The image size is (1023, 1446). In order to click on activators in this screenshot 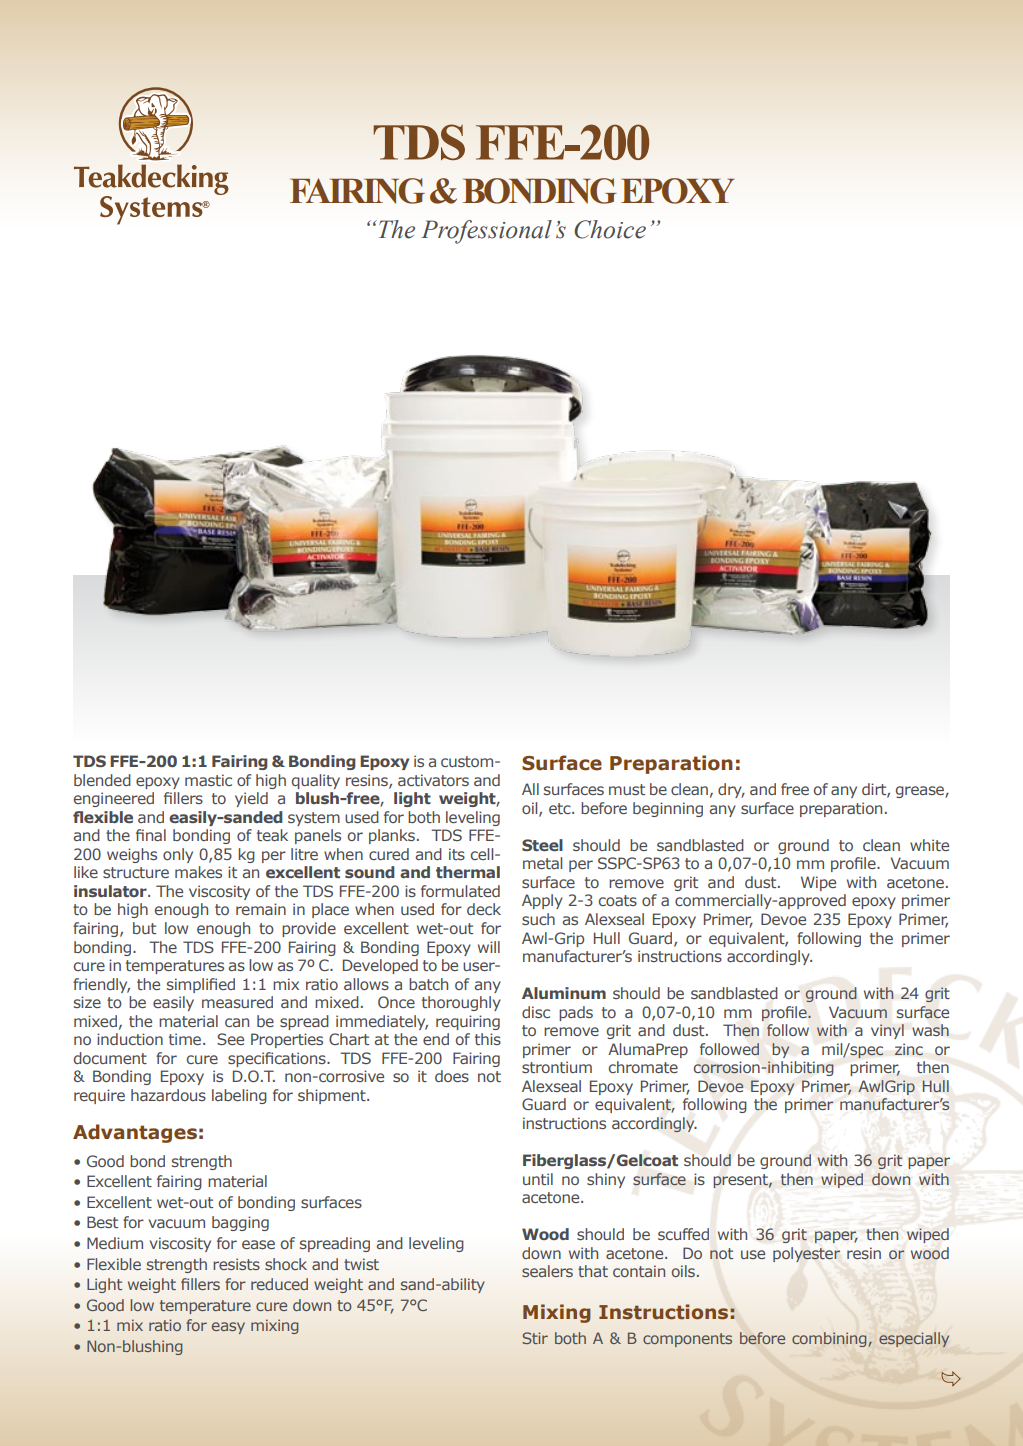, I will do `click(433, 780)`.
